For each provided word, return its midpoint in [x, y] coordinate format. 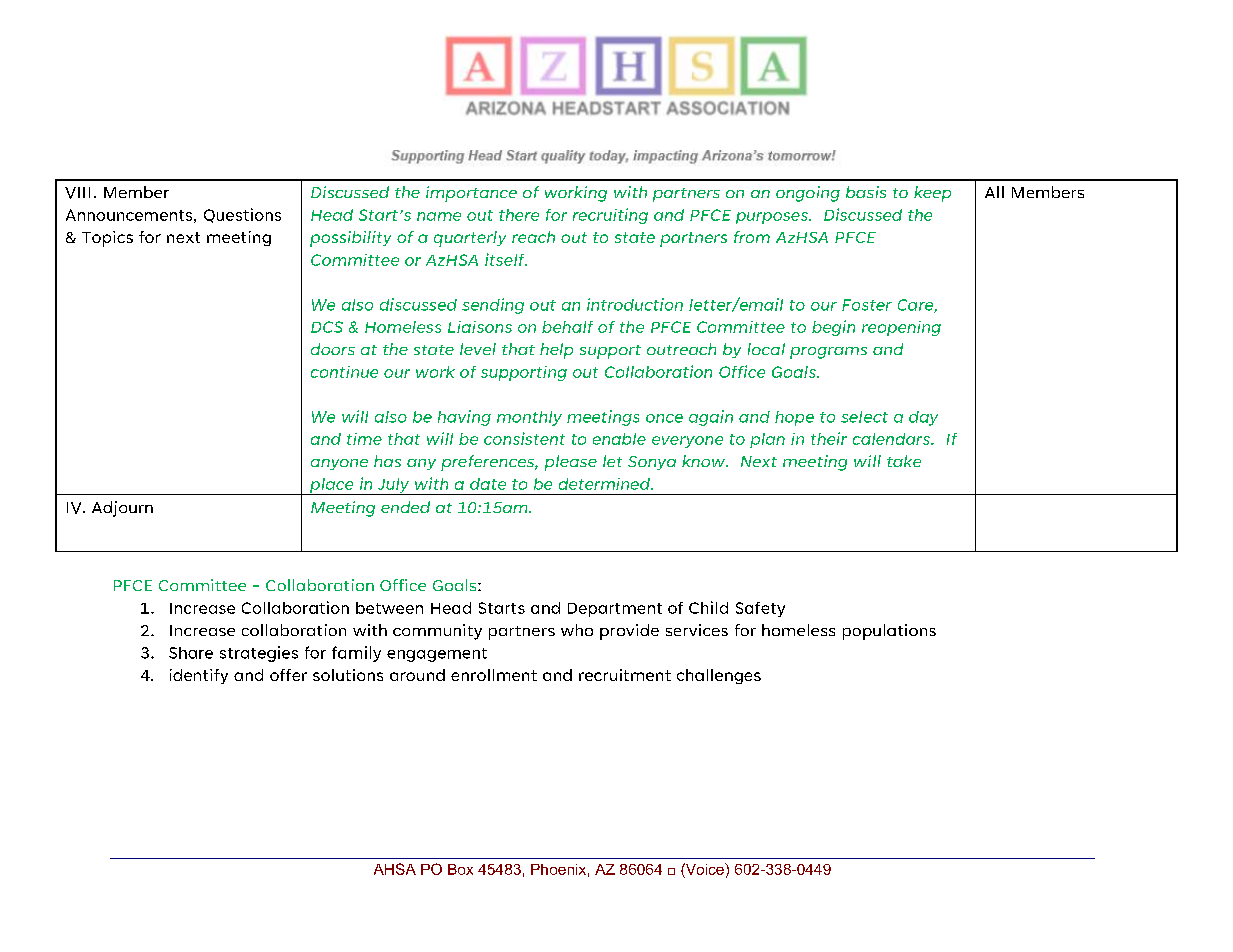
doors [333, 349]
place [332, 486]
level [478, 349]
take [904, 461]
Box [460, 869]
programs [828, 353]
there [519, 215]
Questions [242, 215]
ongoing [808, 194]
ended [405, 507]
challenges [719, 676]
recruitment [625, 675]
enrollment [494, 675]
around [417, 675]
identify [199, 676]
